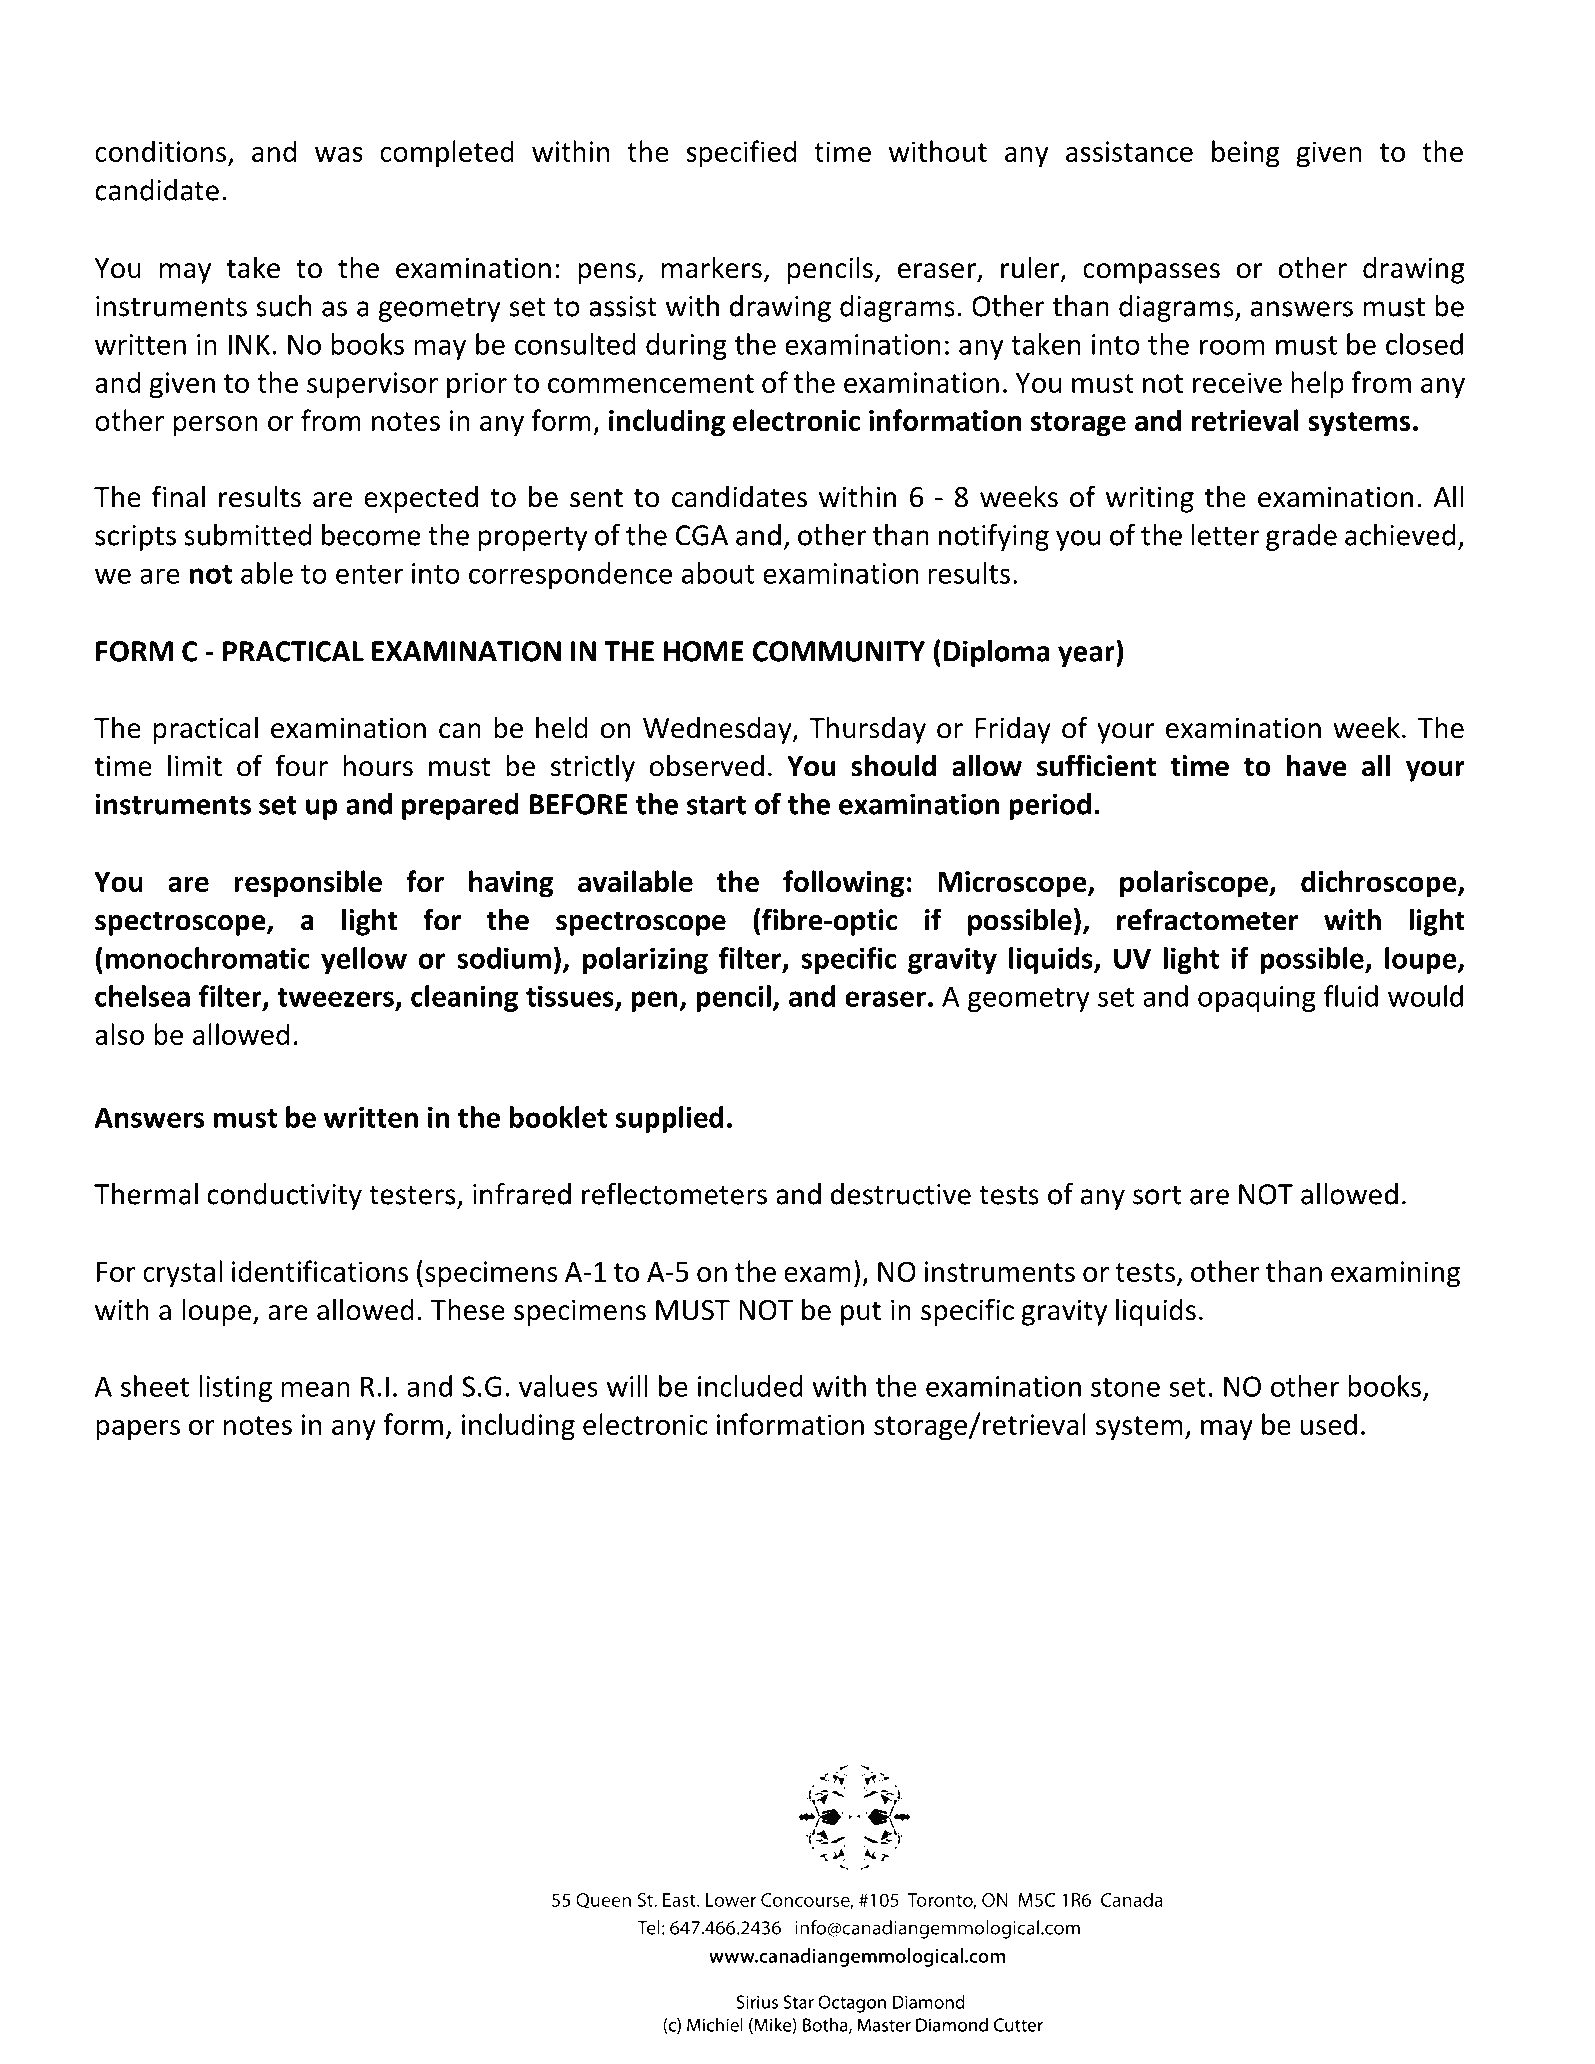  Describe the element at coordinates (716, 805) in the page. I see `start` at that location.
